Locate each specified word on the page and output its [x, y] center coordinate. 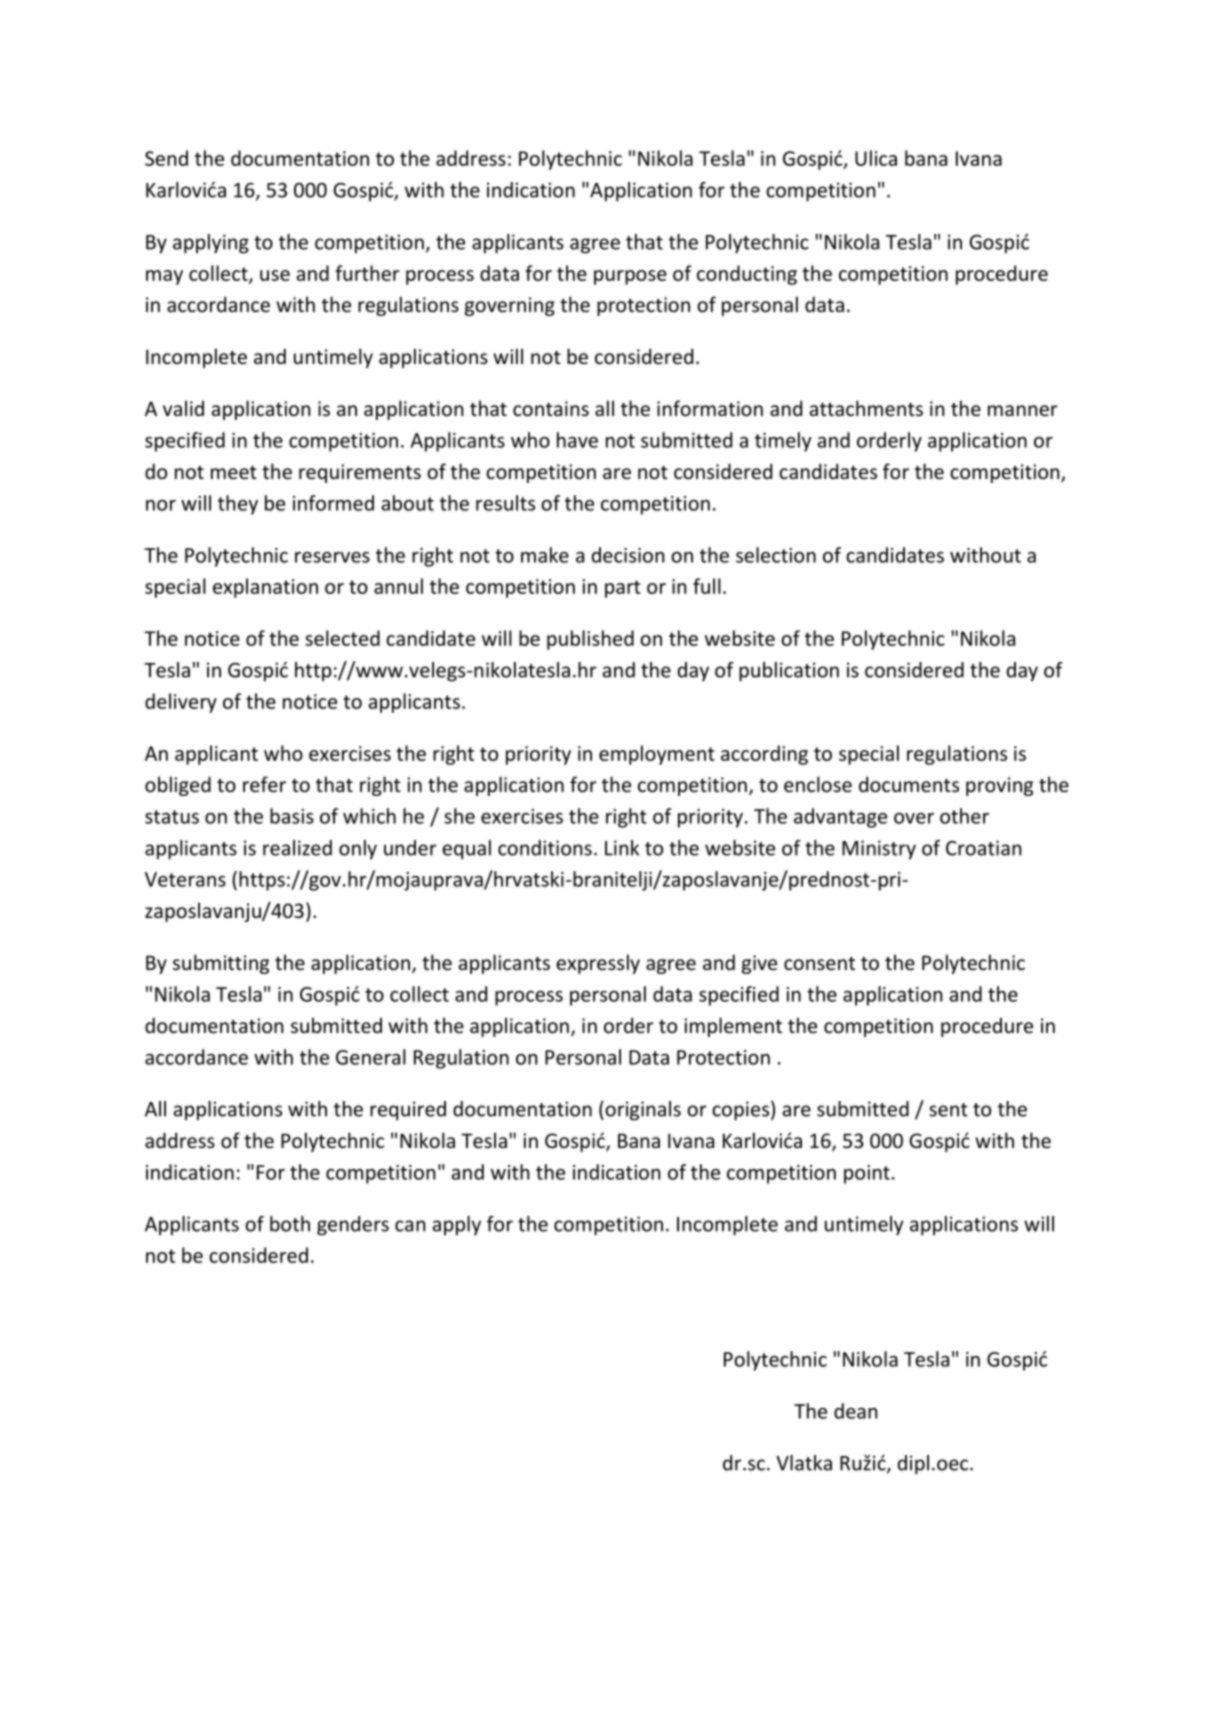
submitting [221, 964]
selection [776, 555]
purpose [630, 277]
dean [856, 1411]
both [290, 1224]
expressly [598, 964]
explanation [265, 588]
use [275, 275]
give [759, 964]
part [623, 589]
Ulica [876, 158]
